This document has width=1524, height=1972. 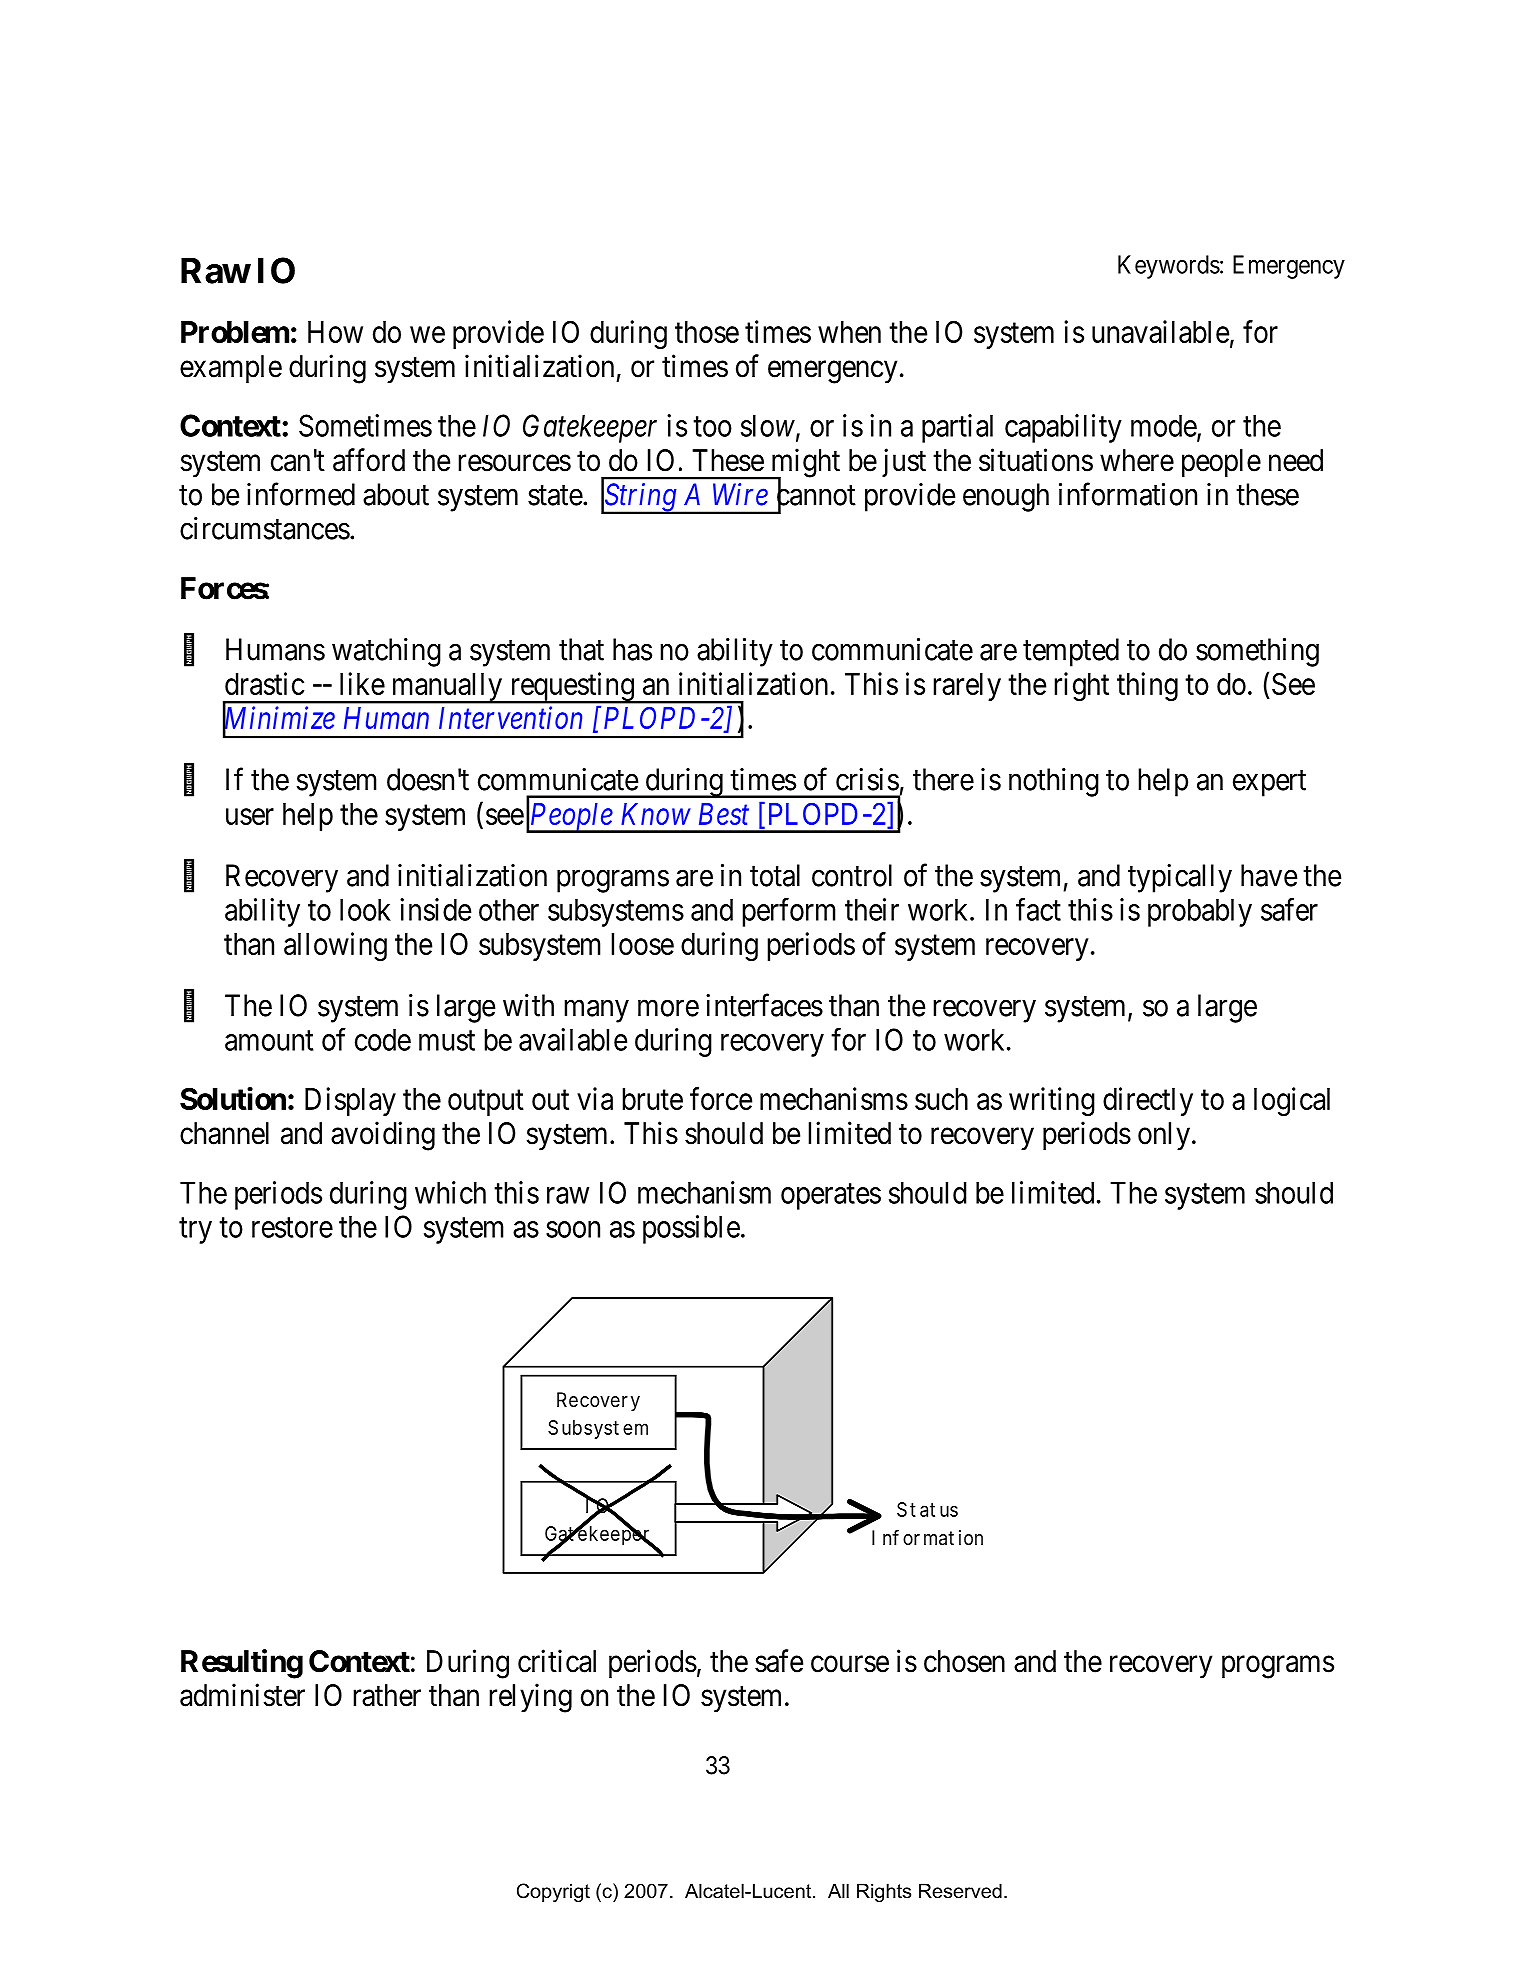 I want to click on Best, so click(x=724, y=814).
